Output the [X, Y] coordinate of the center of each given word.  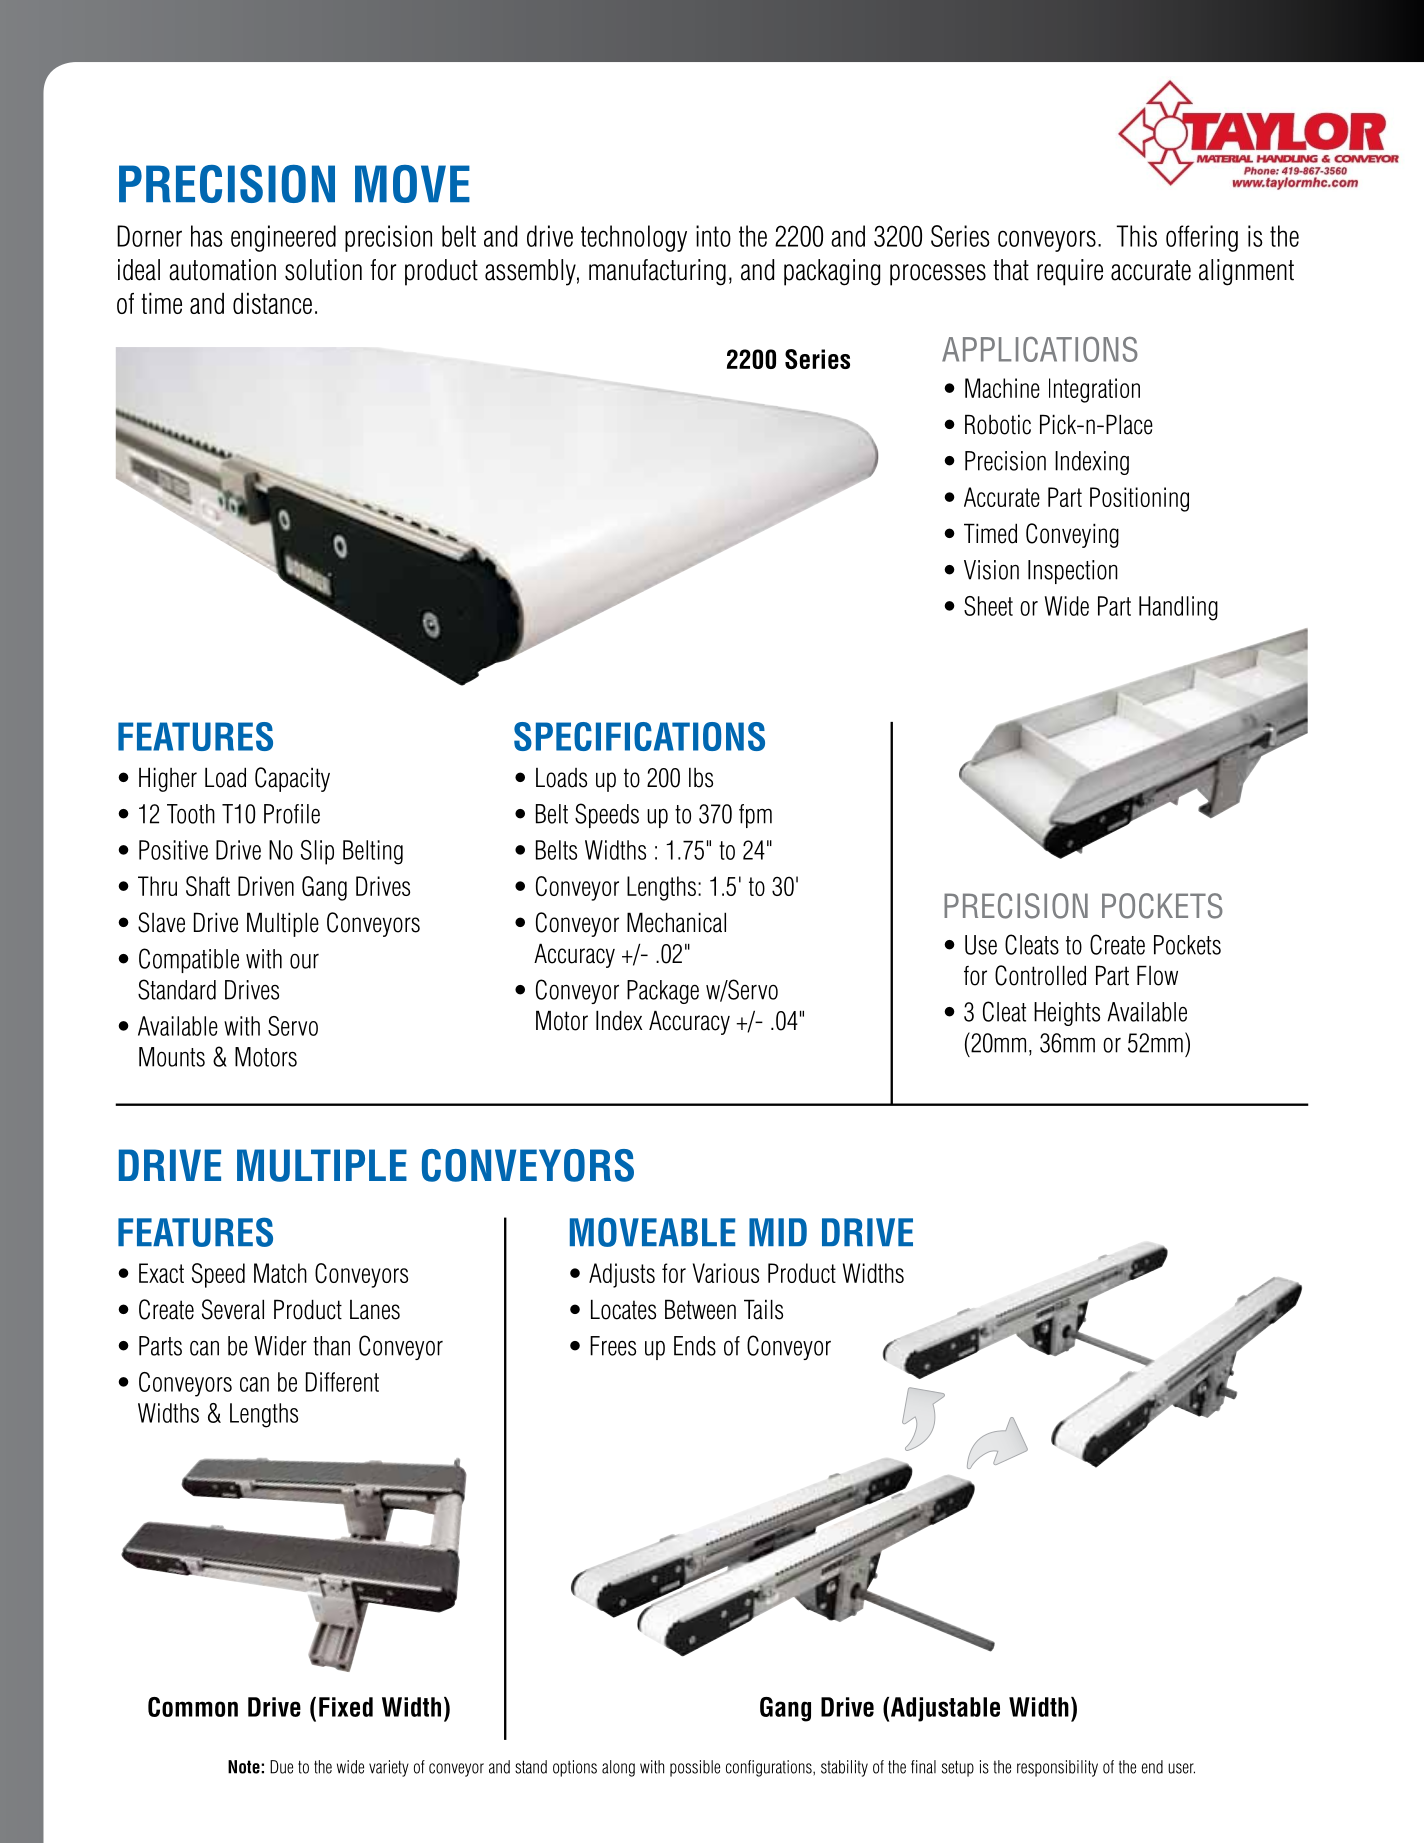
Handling [1178, 608]
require [1070, 272]
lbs [701, 778]
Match [280, 1273]
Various [726, 1273]
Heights [1067, 1014]
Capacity [292, 779]
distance [272, 303]
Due [281, 1767]
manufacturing [657, 272]
